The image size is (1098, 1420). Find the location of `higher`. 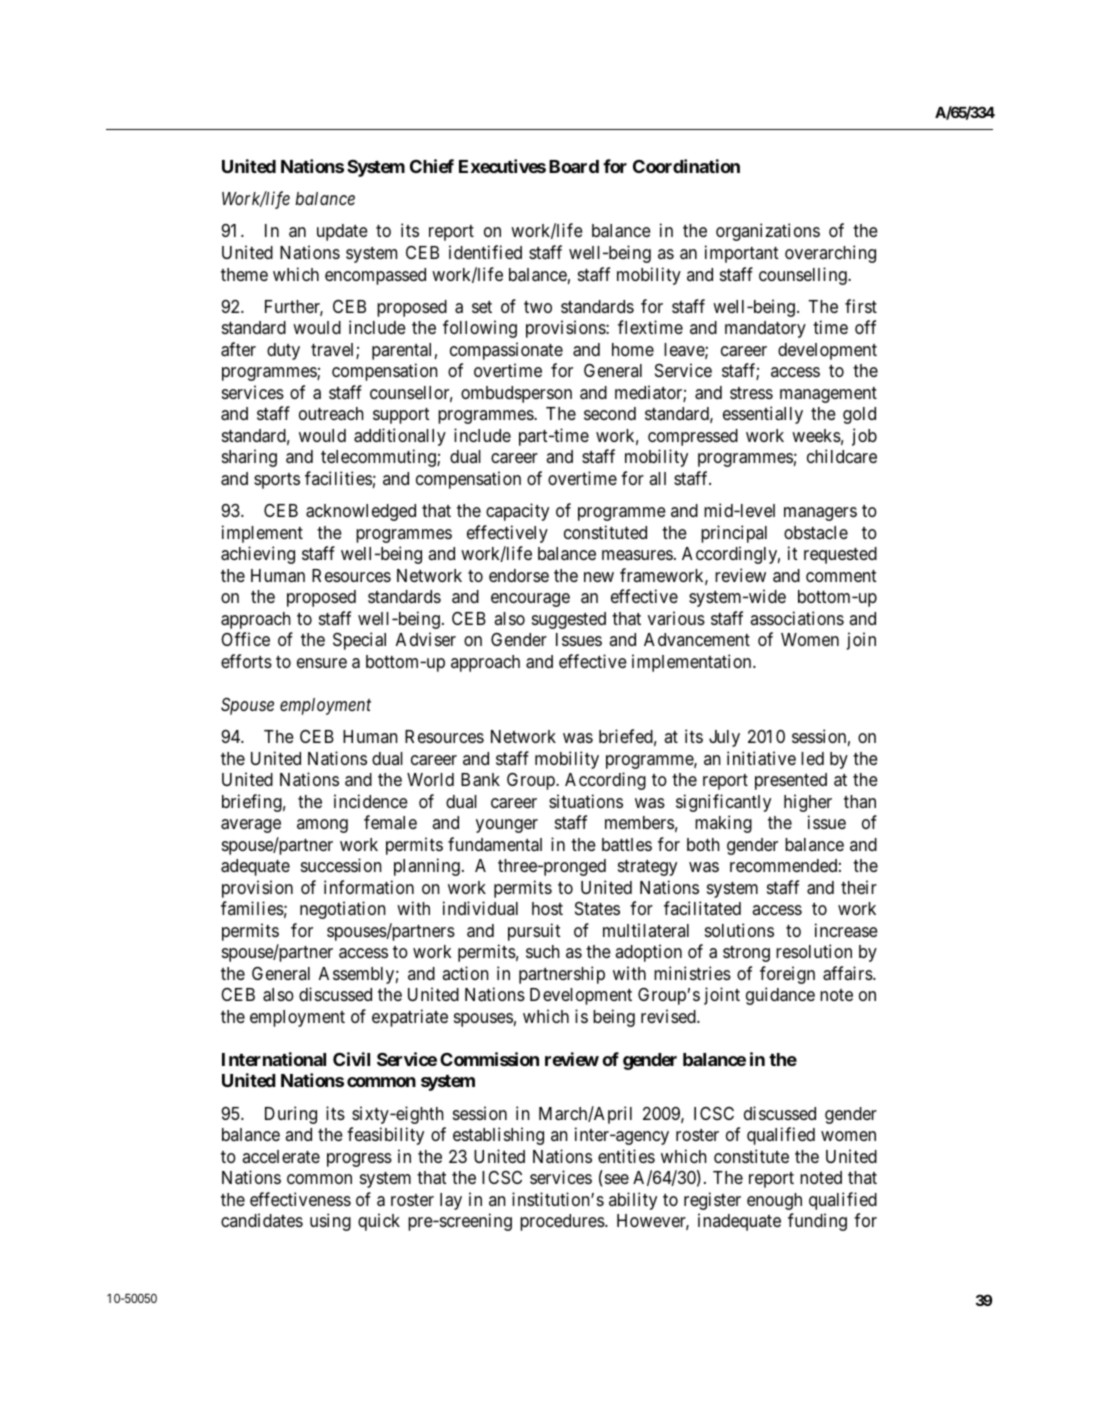

higher is located at coordinates (808, 803).
